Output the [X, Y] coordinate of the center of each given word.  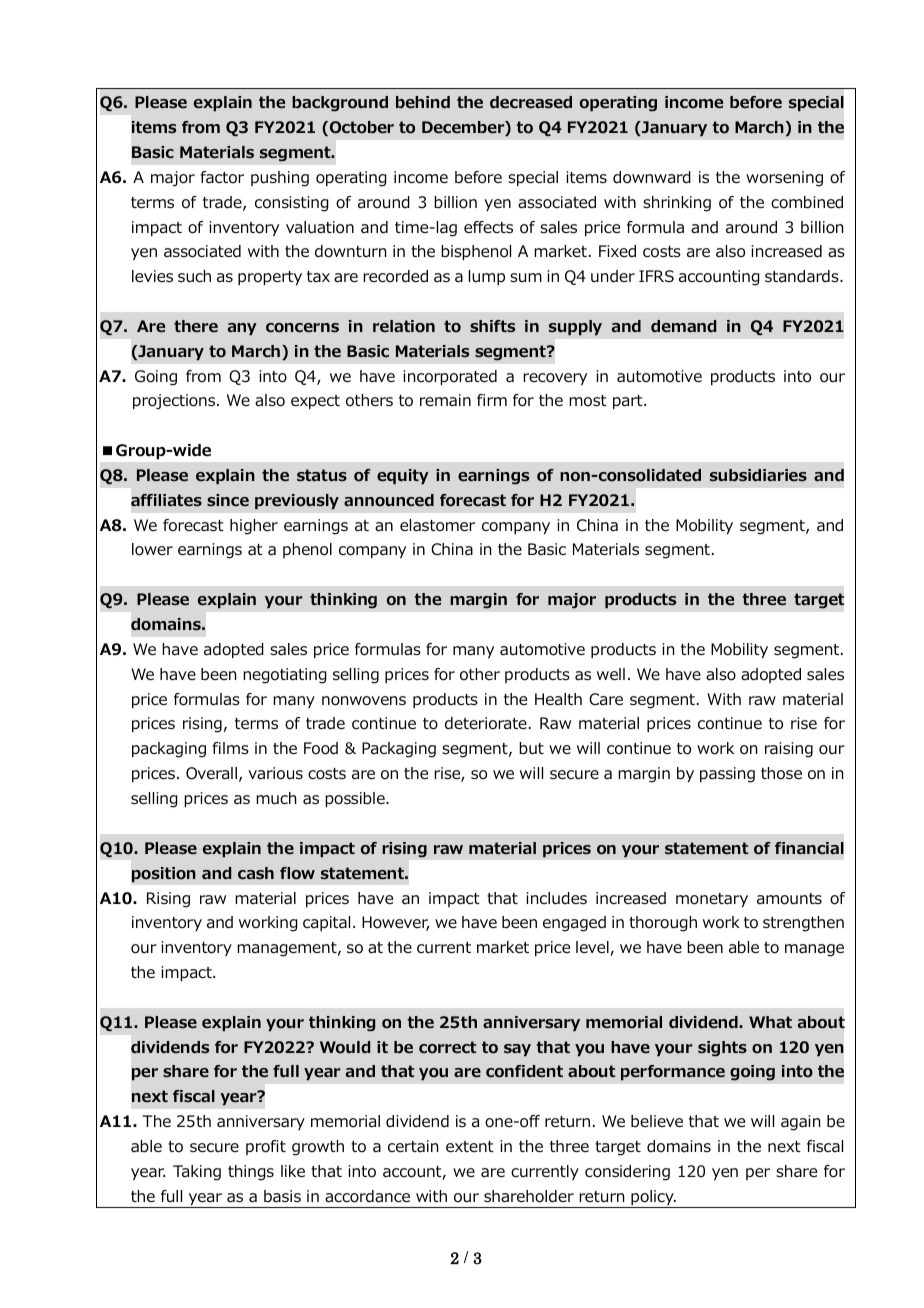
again [800, 1123]
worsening [784, 179]
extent [470, 1146]
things [251, 1173]
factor [222, 177]
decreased [531, 102]
